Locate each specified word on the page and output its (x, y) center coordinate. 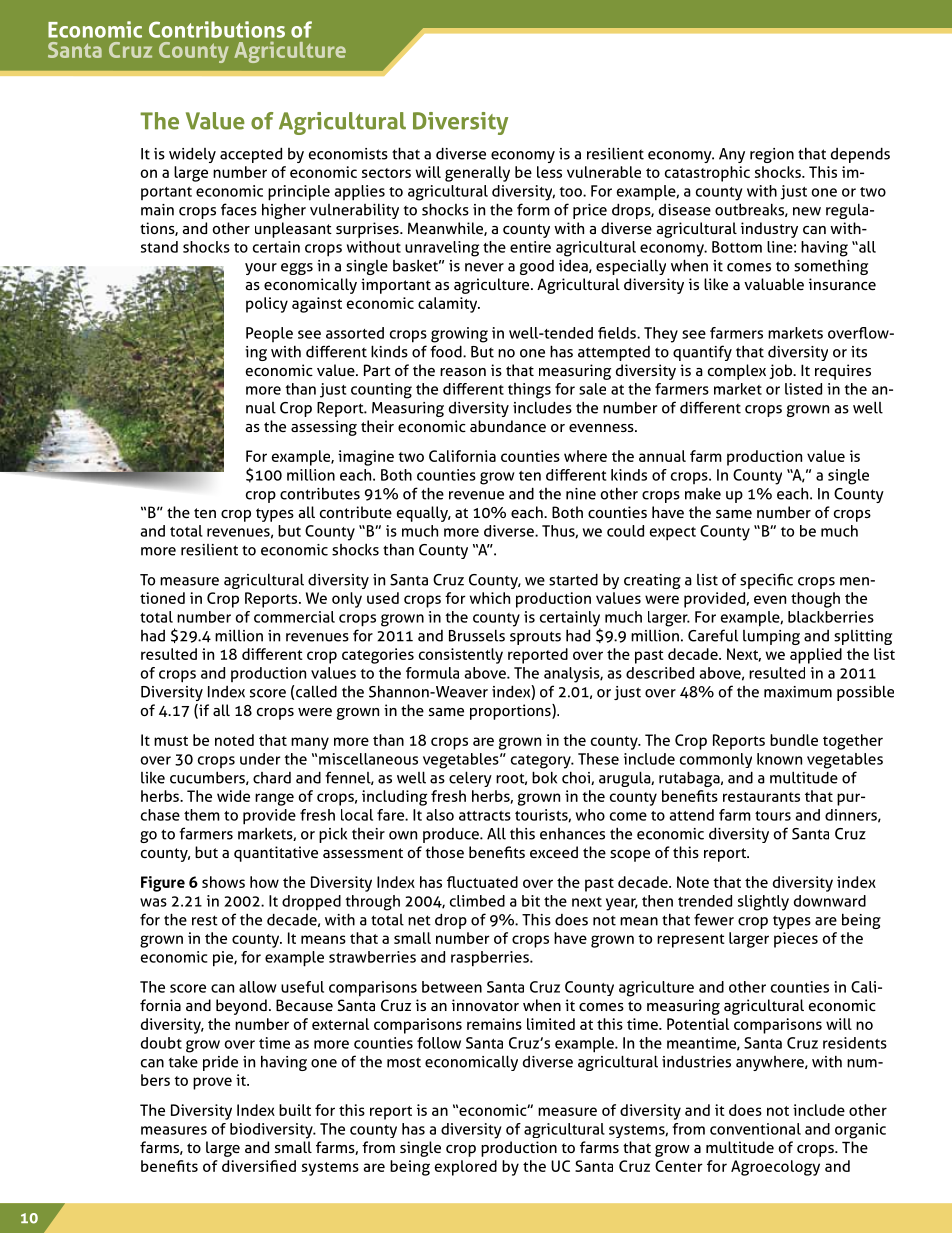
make (703, 494)
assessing (324, 428)
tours (773, 816)
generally (477, 174)
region (772, 155)
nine (581, 494)
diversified (259, 1166)
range (274, 799)
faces (239, 209)
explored (466, 1168)
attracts (485, 816)
